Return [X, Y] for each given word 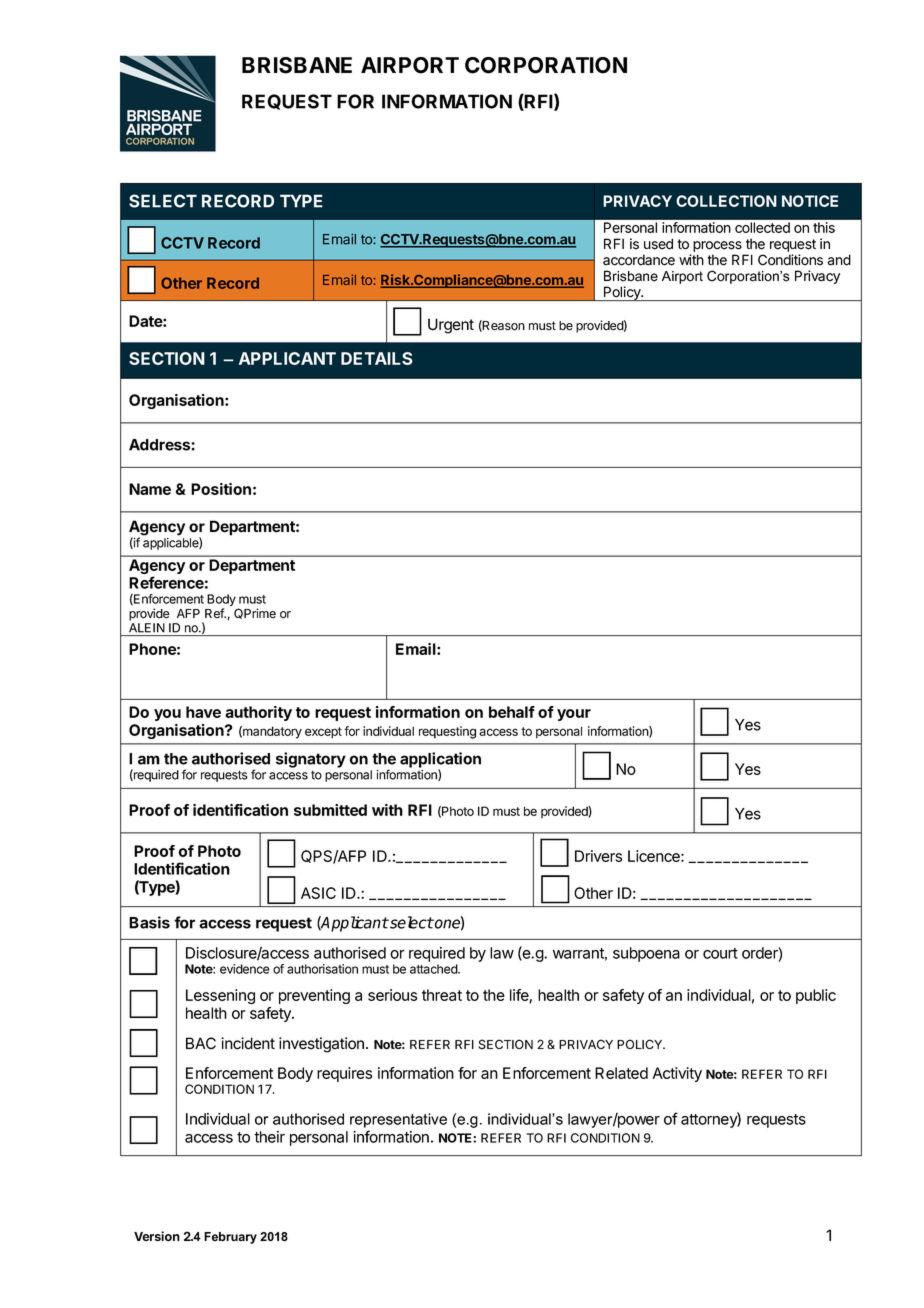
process [717, 246]
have [203, 712]
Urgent [451, 326]
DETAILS [377, 358]
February [230, 1238]
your [574, 715]
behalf [512, 712]
